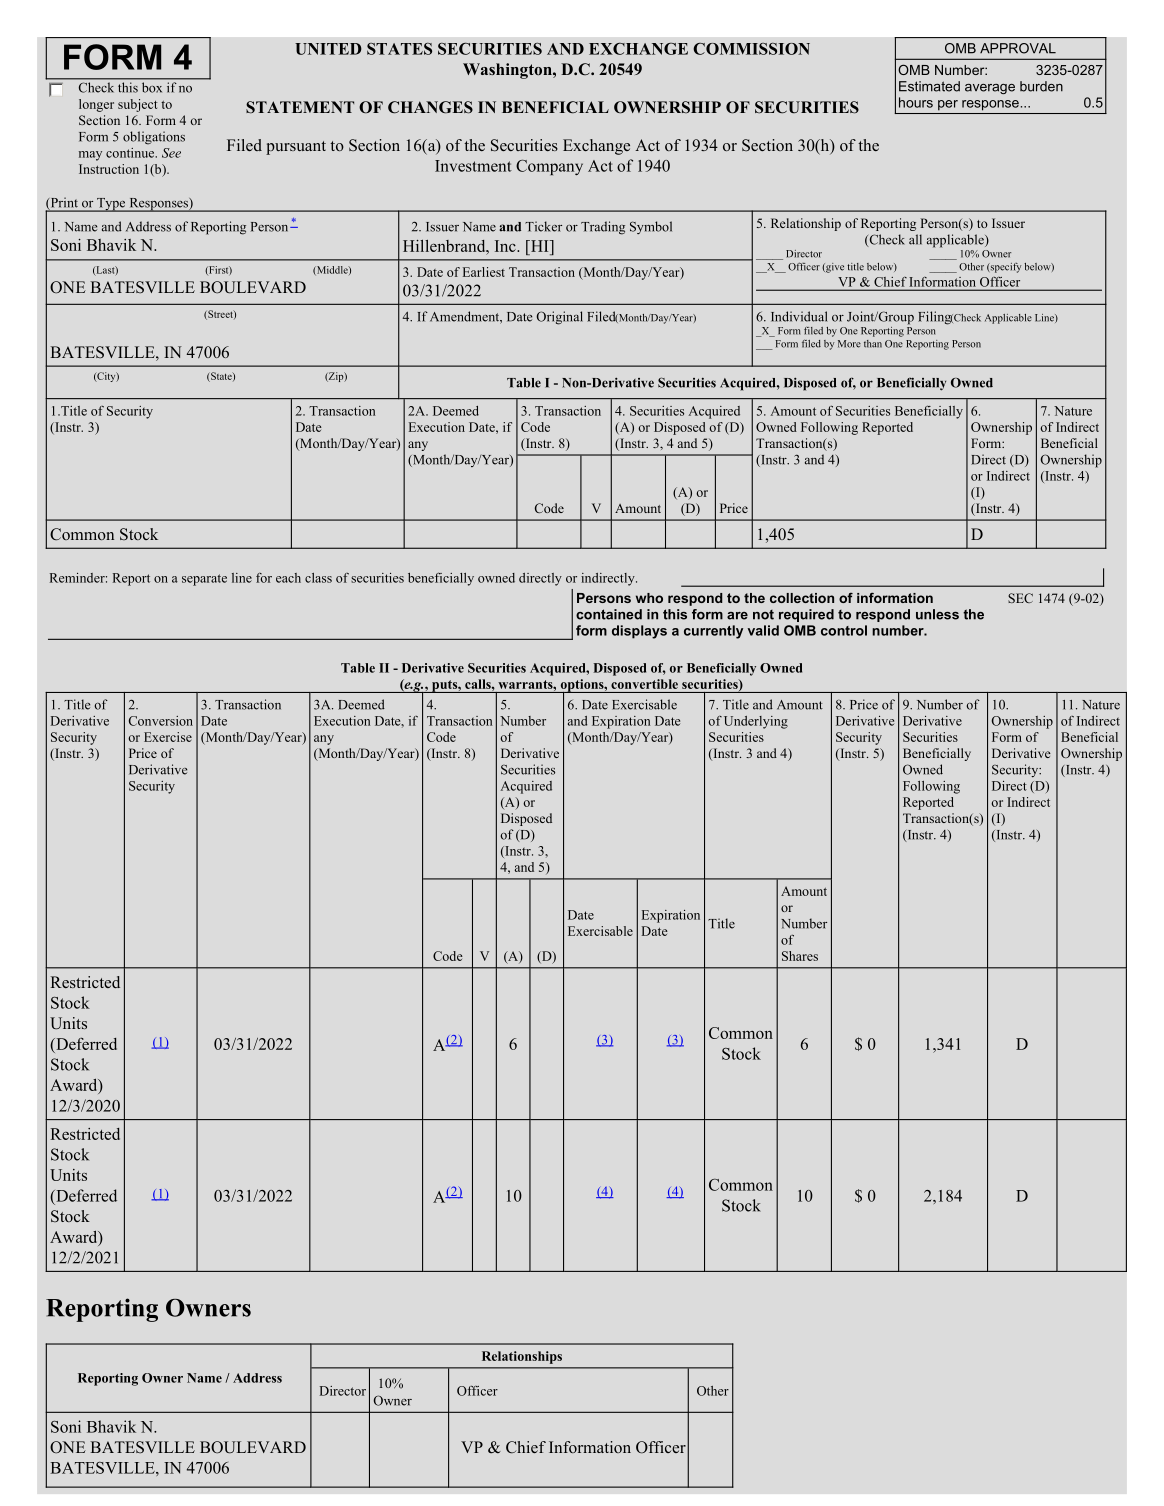  What do you see at coordinates (430, 107) in the image?
I see `CHANGES` at bounding box center [430, 107].
